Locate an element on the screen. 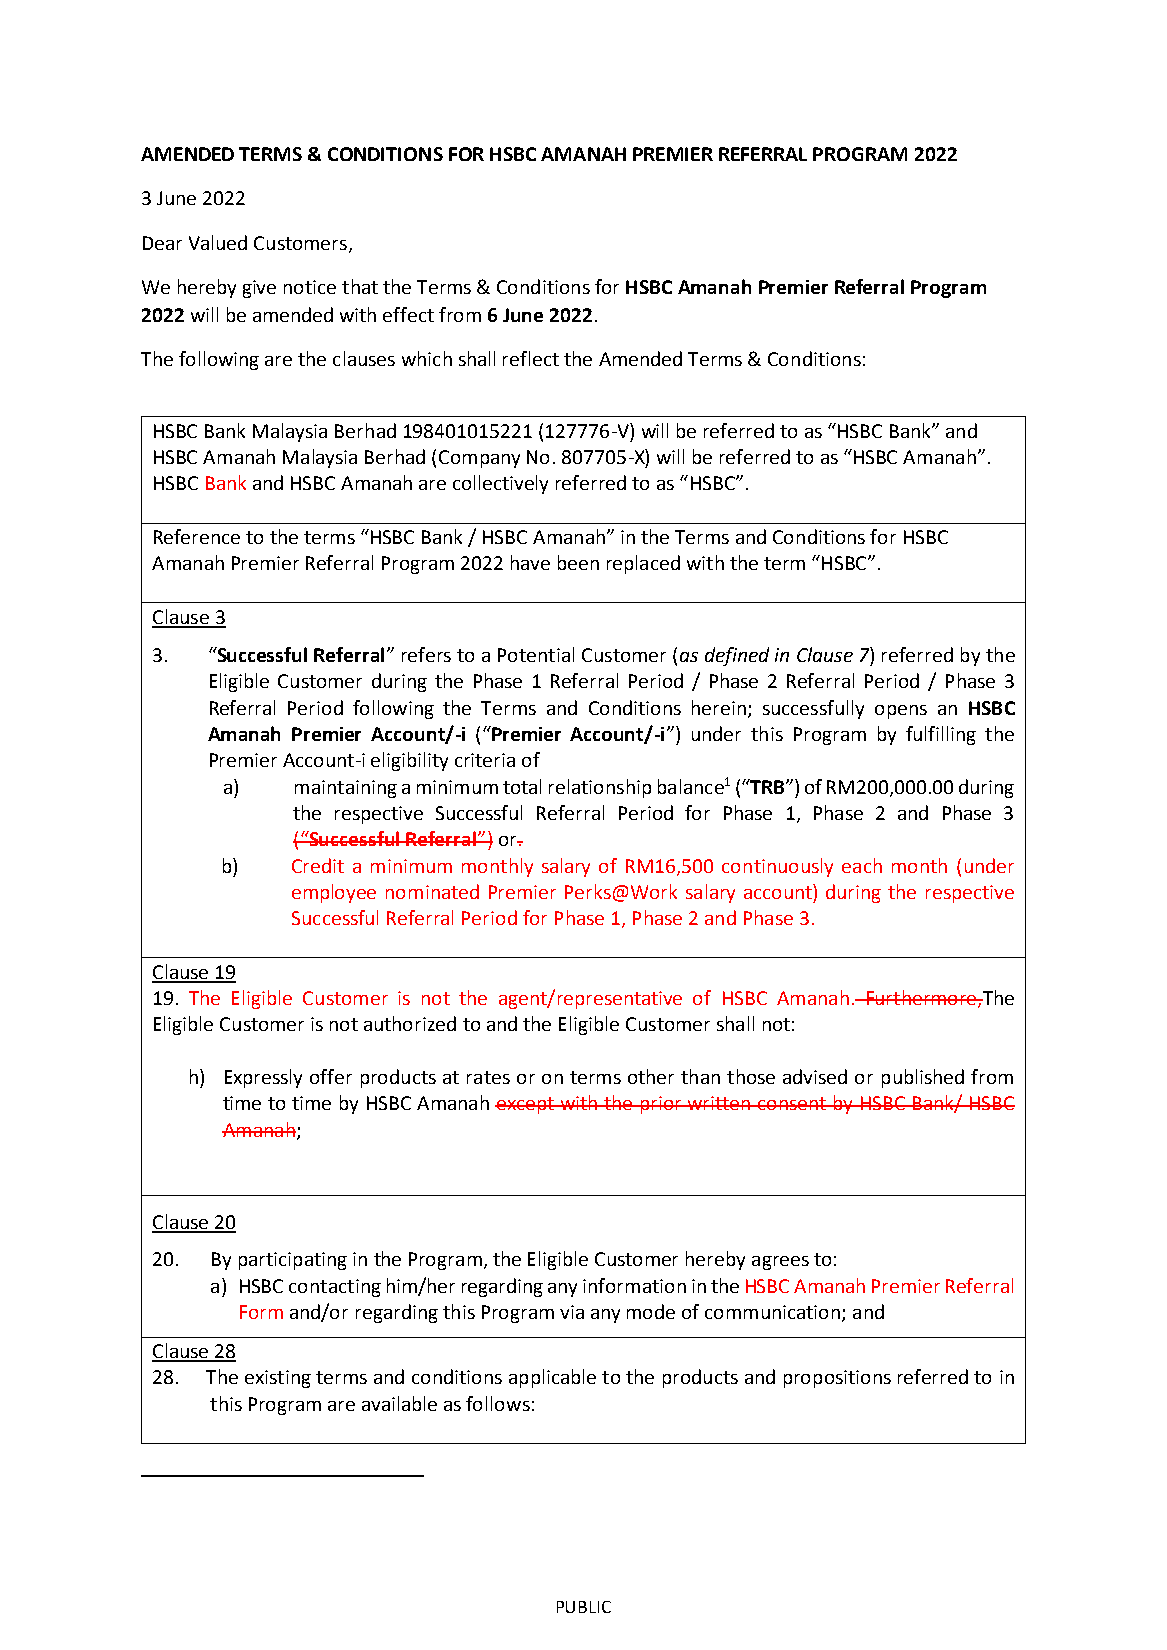 The width and height of the screenshot is (1167, 1650). Reference is located at coordinates (197, 536).
